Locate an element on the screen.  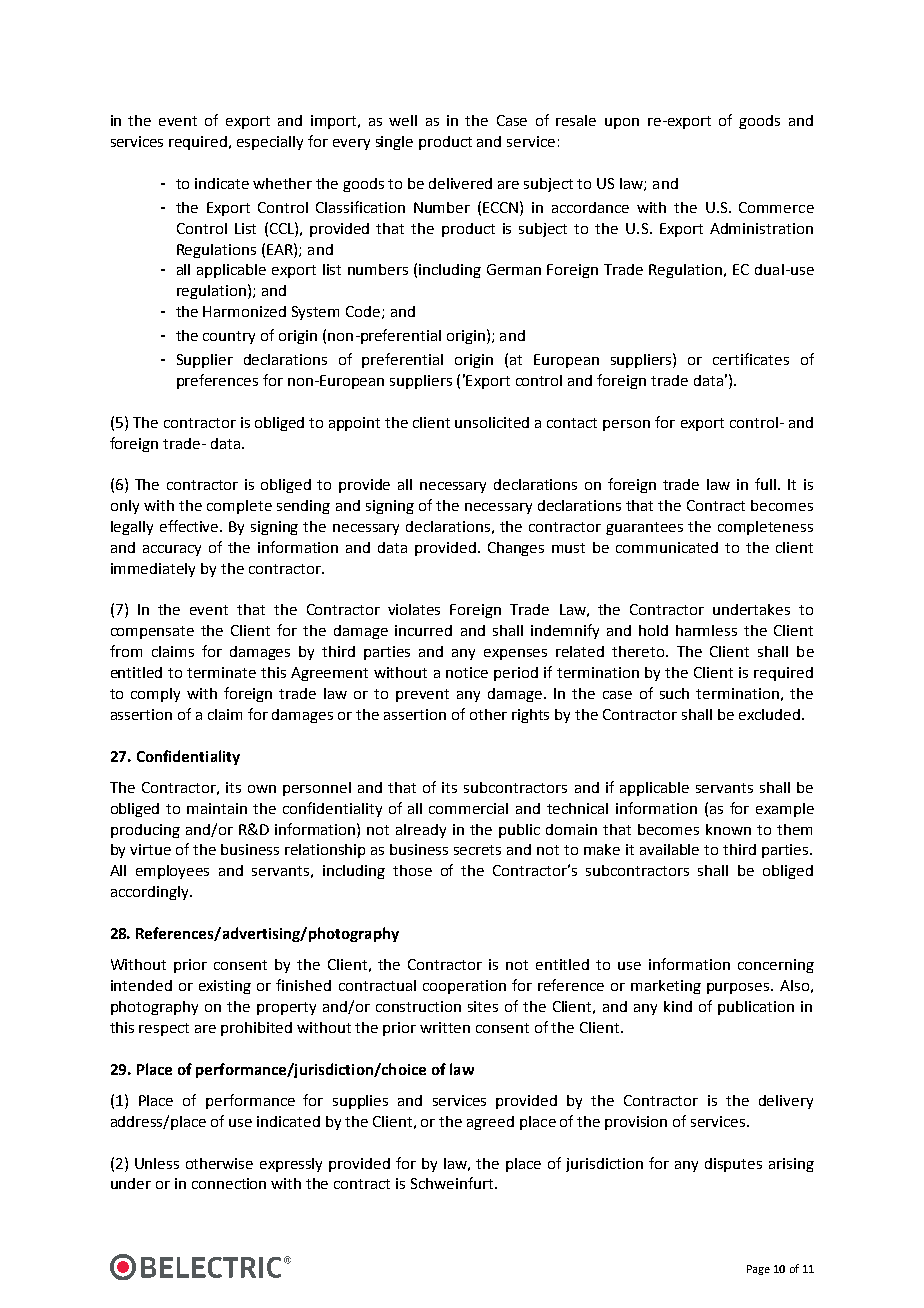
secrets is located at coordinates (477, 850).
